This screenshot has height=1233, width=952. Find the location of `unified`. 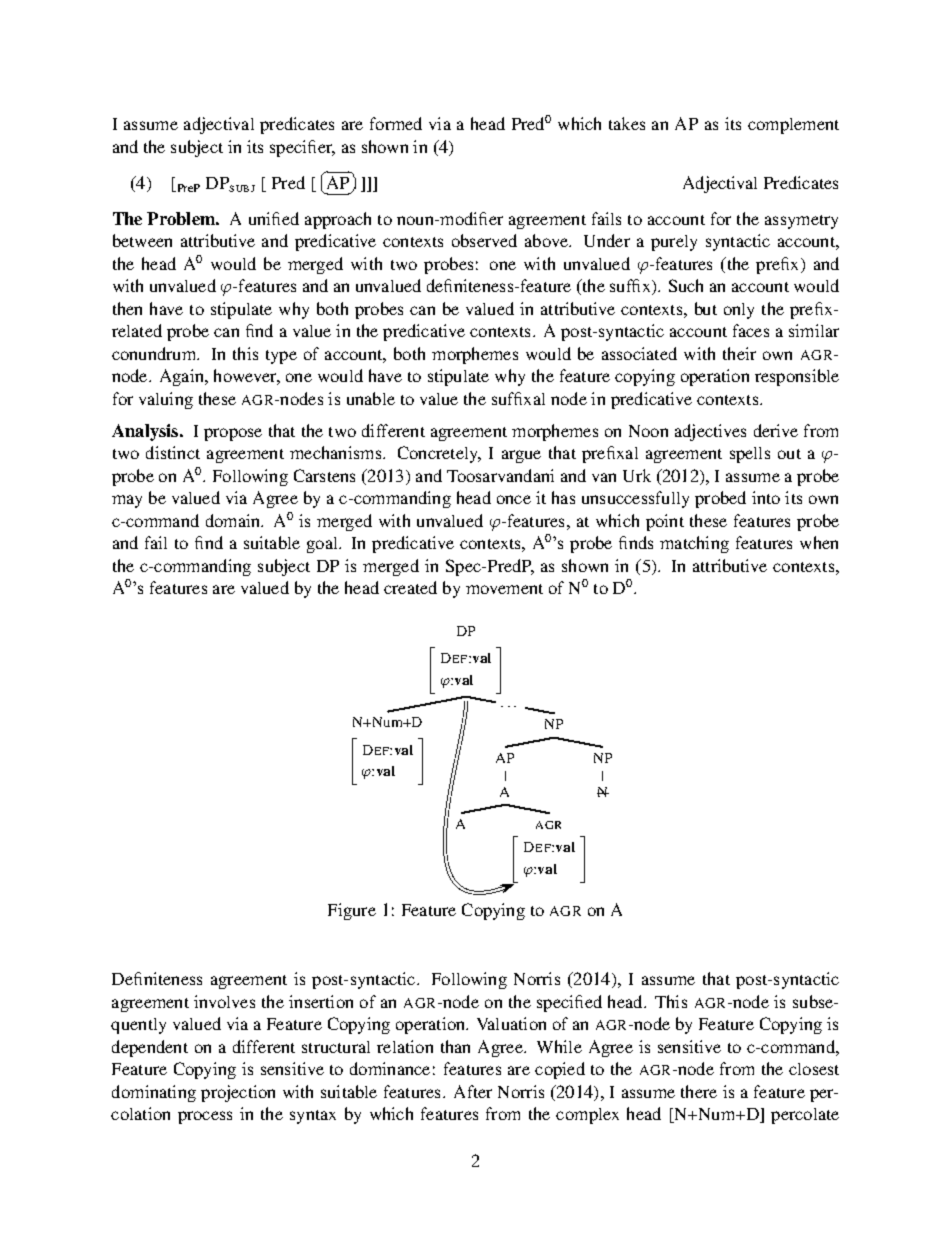

unified is located at coordinates (274, 218).
